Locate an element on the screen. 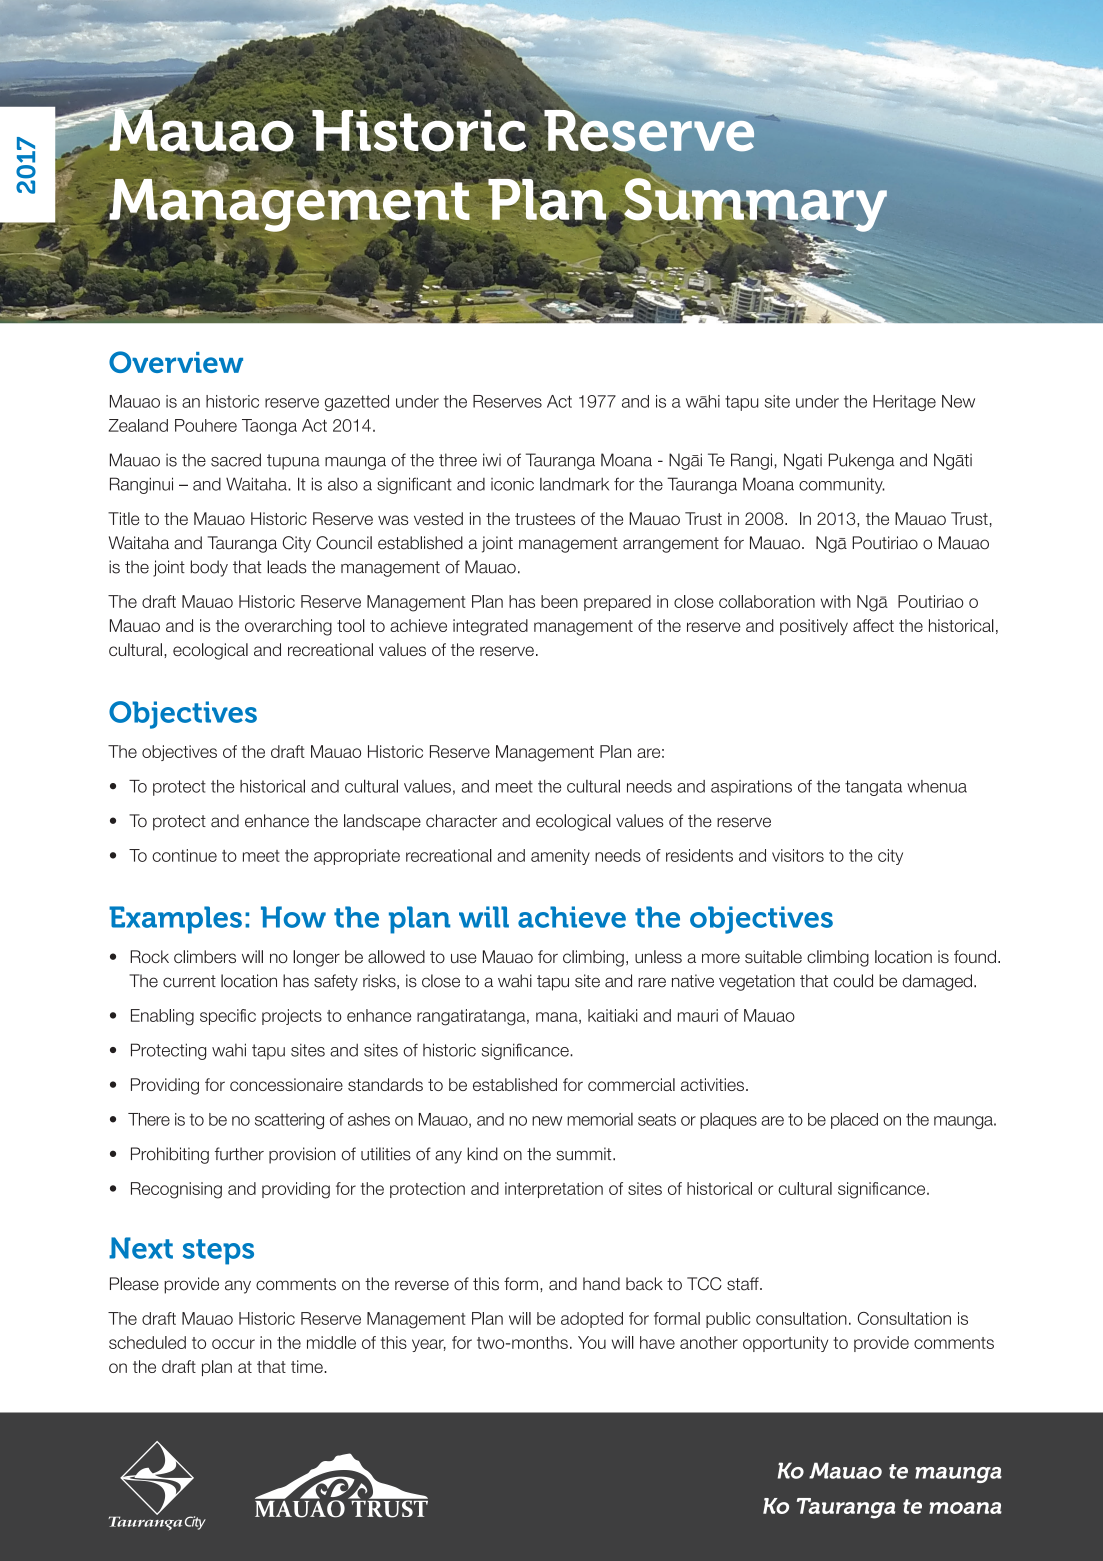 This screenshot has width=1103, height=1561. been is located at coordinates (559, 601).
